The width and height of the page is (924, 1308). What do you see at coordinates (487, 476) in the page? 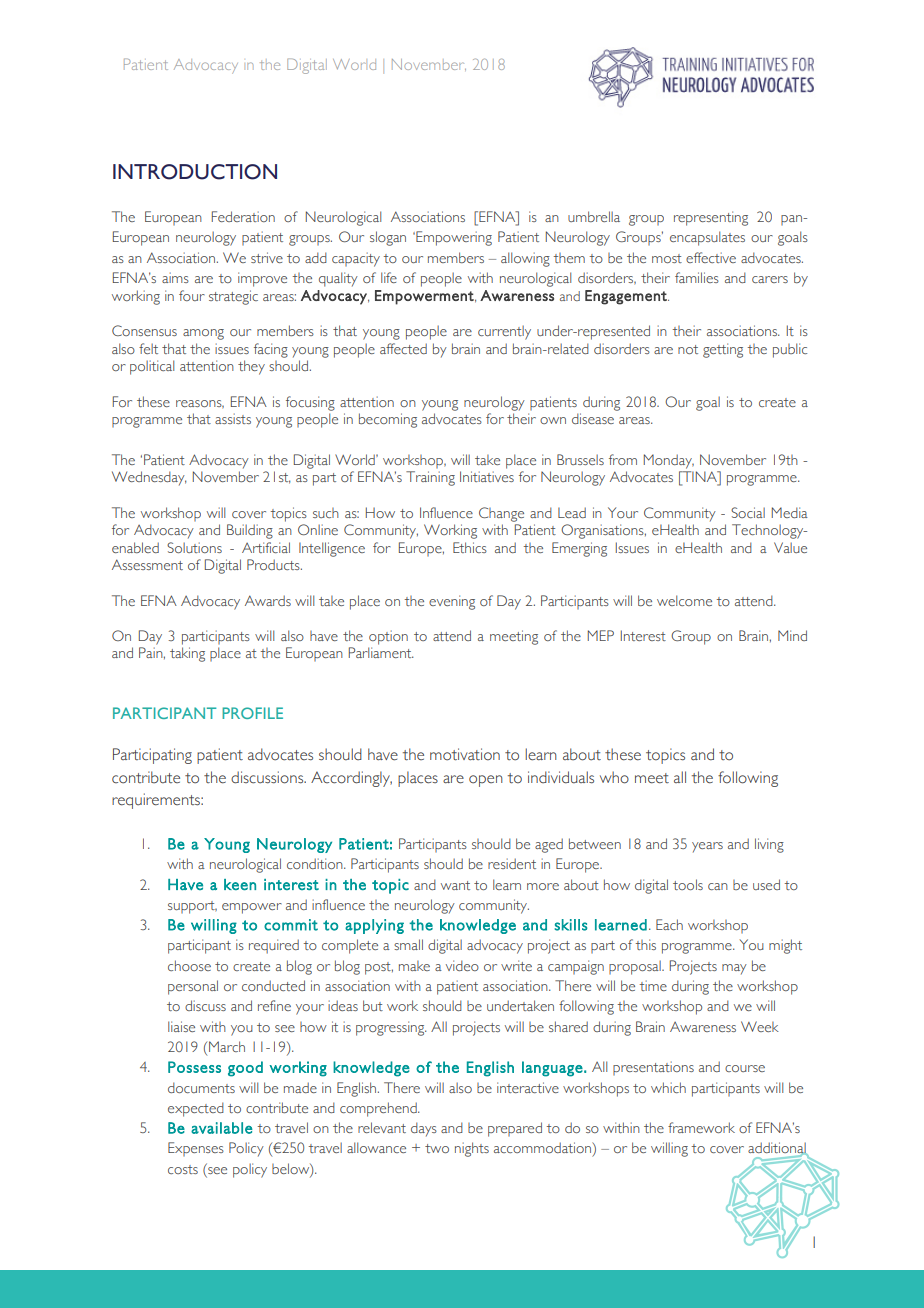
I see `Initiatives` at bounding box center [487, 476].
